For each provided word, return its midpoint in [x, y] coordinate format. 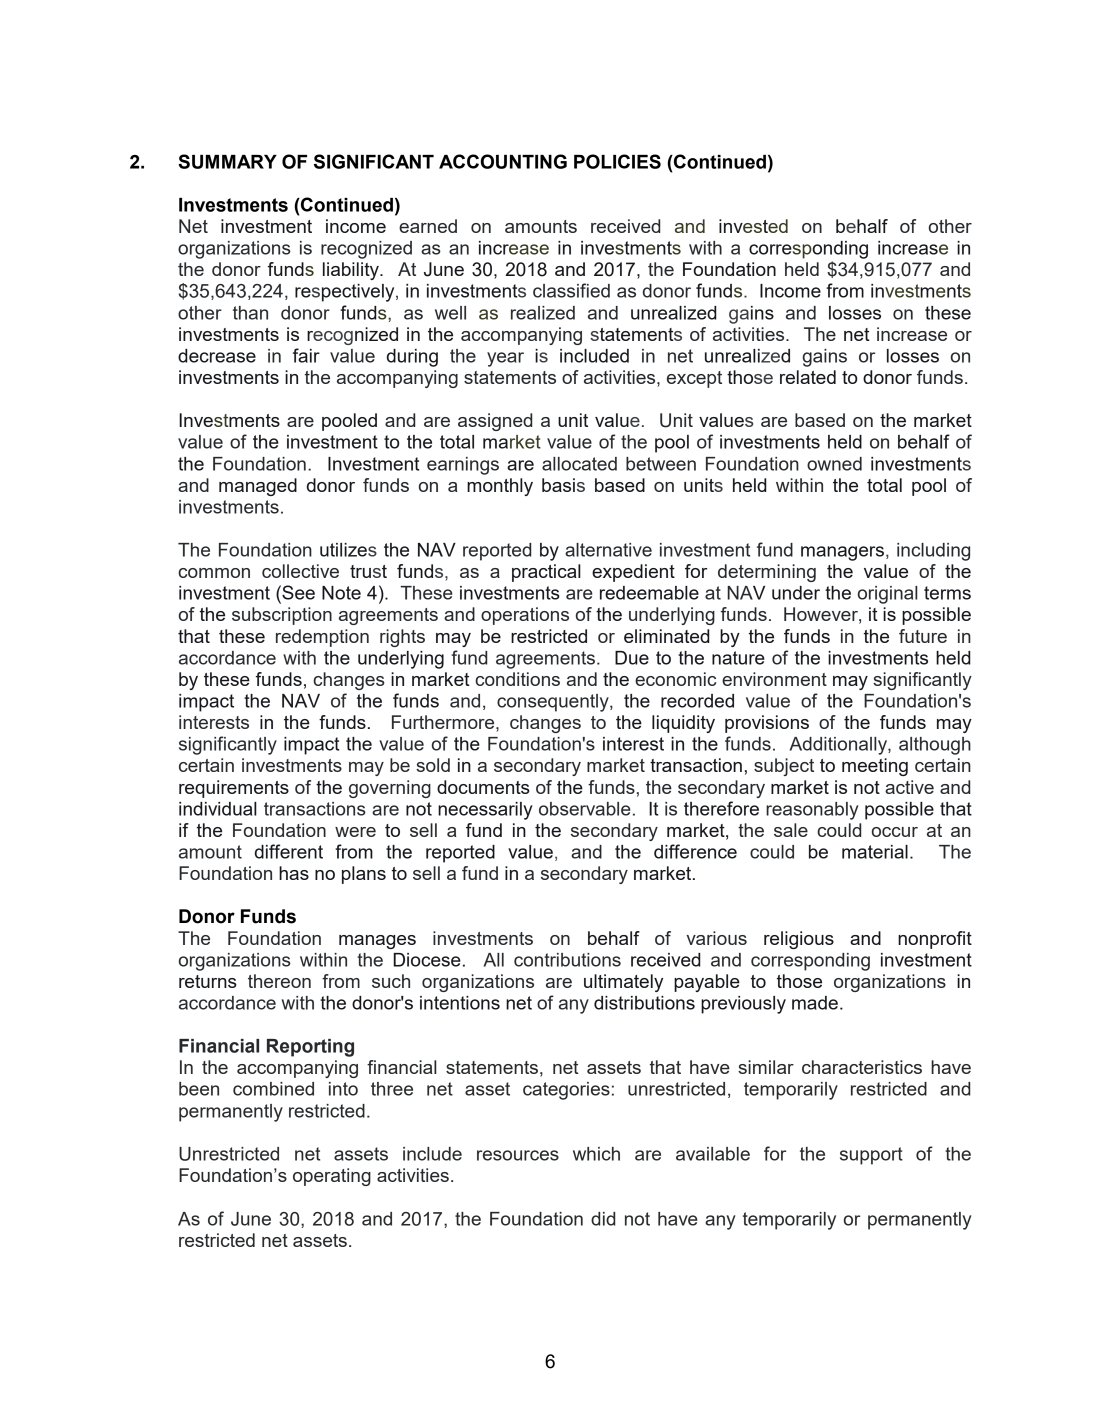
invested [753, 226]
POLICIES [617, 161]
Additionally [839, 746]
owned [834, 464]
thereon [279, 981]
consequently [554, 703]
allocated [579, 464]
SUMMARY [227, 161]
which [596, 1154]
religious [799, 940]
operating [332, 1177]
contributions [567, 960]
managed [258, 487]
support [871, 1156]
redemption [322, 638]
